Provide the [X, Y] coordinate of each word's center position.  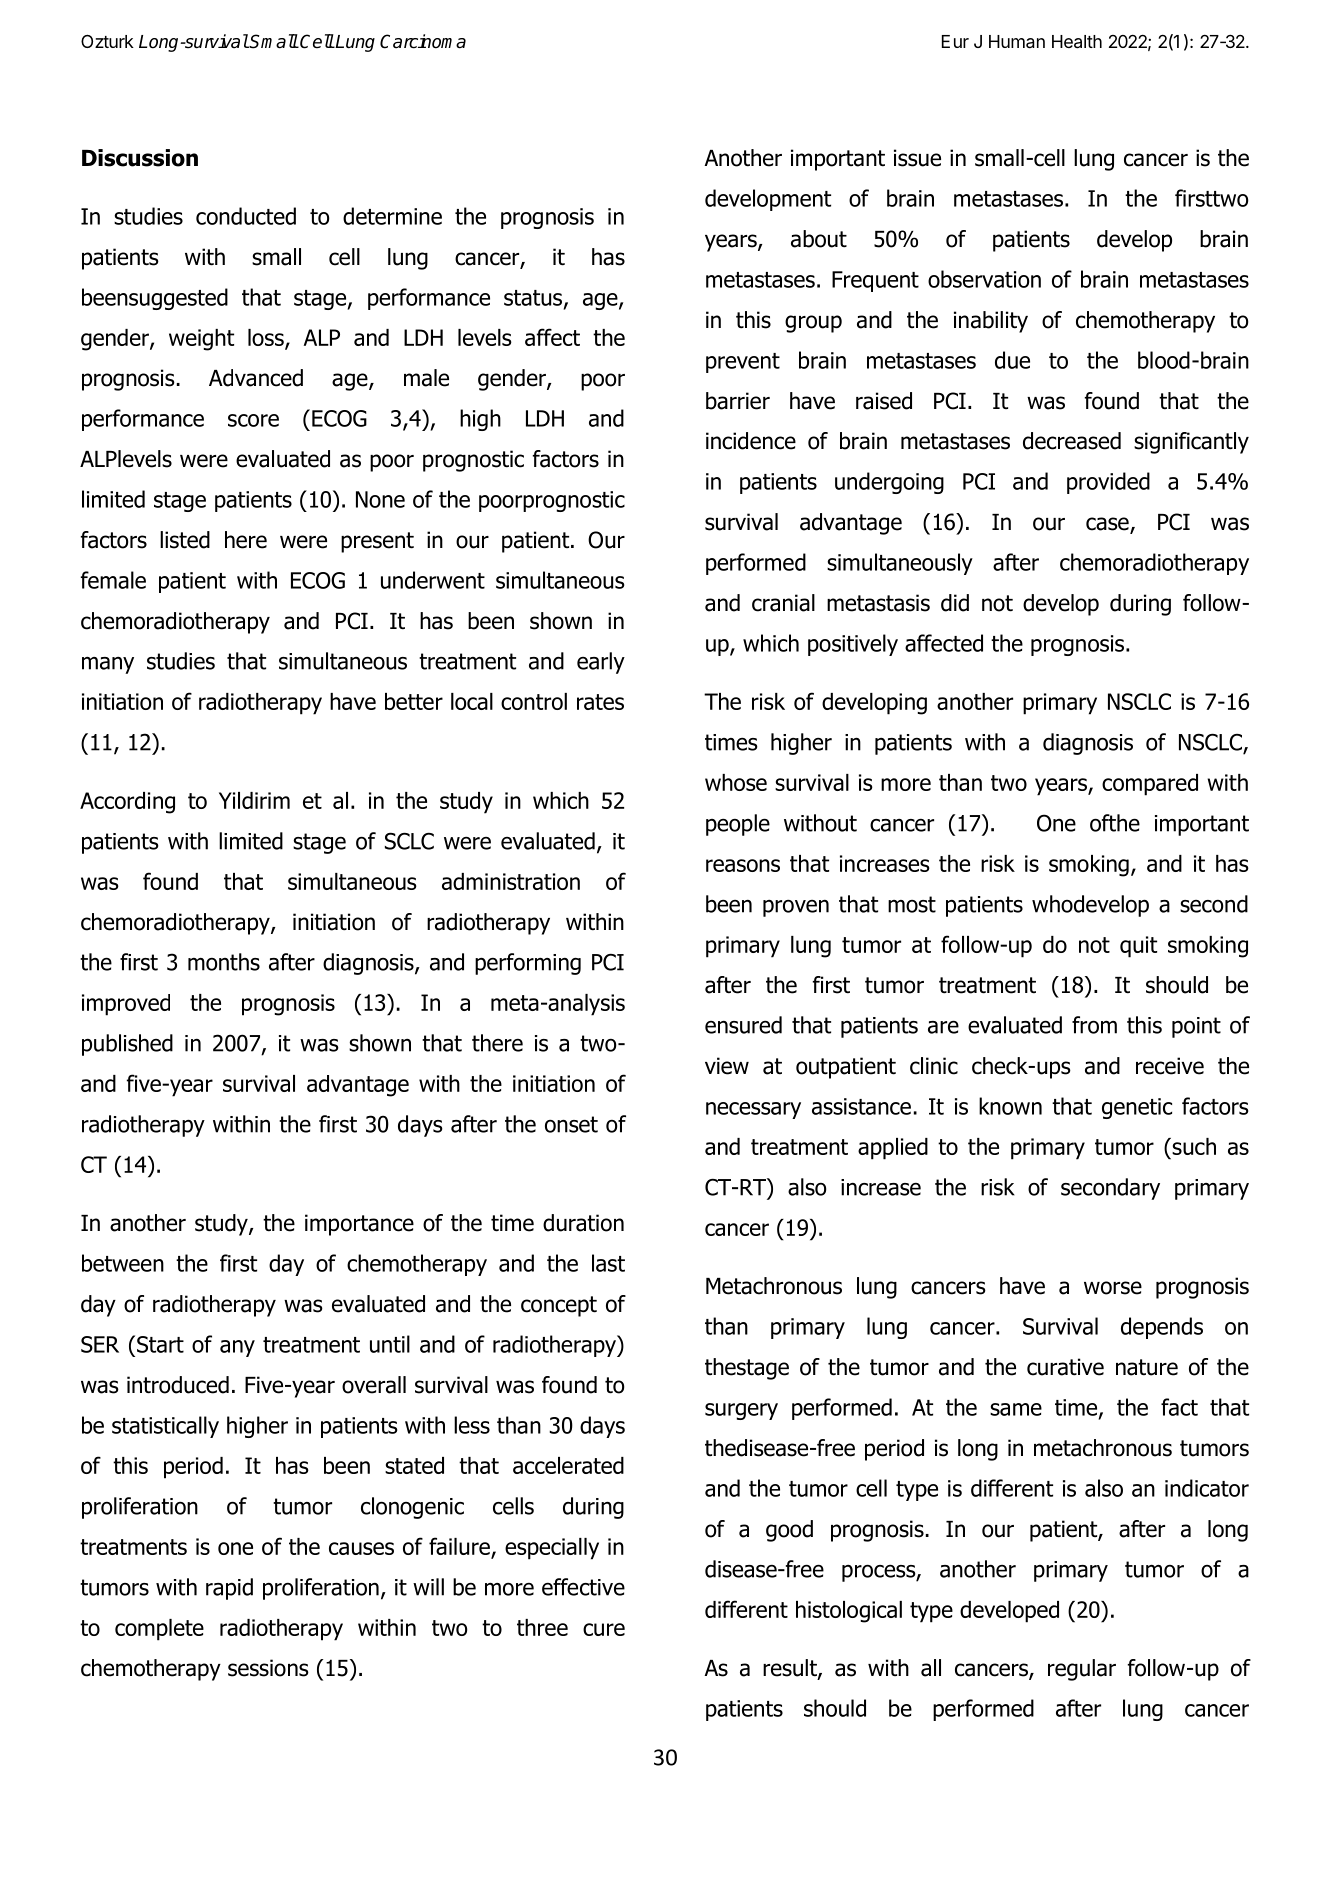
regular [1082, 1670]
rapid [229, 1589]
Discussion [140, 158]
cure [604, 1629]
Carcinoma [423, 41]
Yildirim [254, 800]
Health [1077, 42]
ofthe [1115, 823]
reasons [743, 865]
